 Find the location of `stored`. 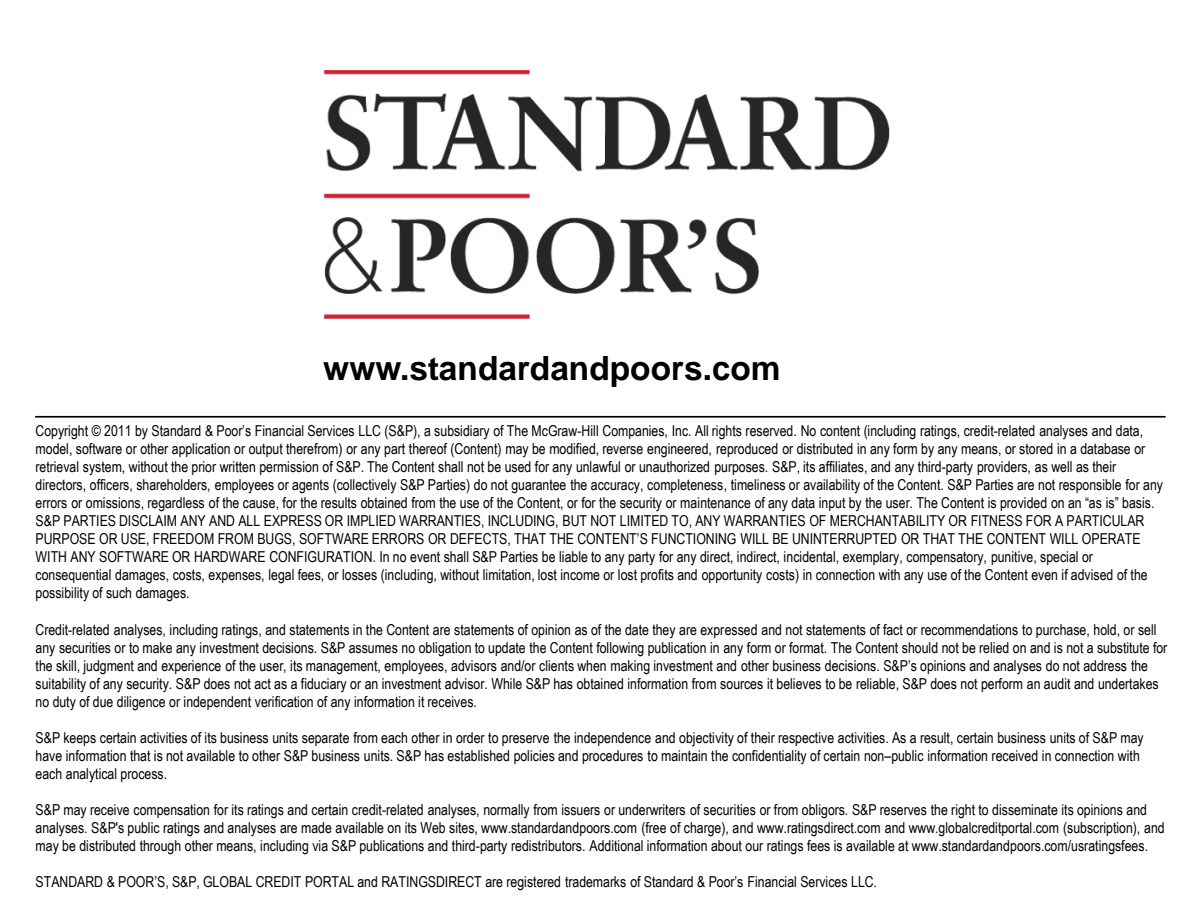

stored is located at coordinates (1036, 449).
